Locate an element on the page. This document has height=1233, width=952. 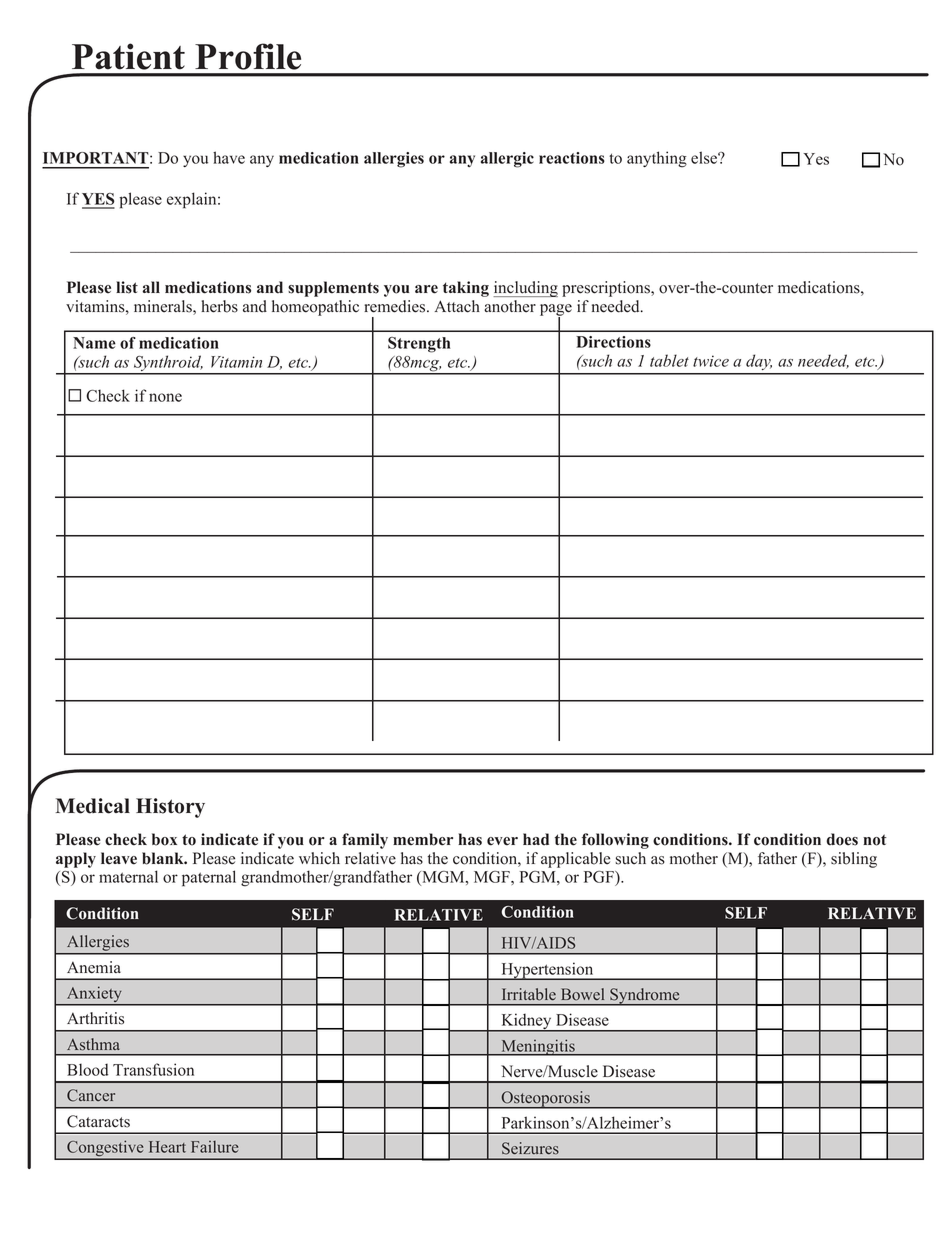
member is located at coordinates (423, 839).
